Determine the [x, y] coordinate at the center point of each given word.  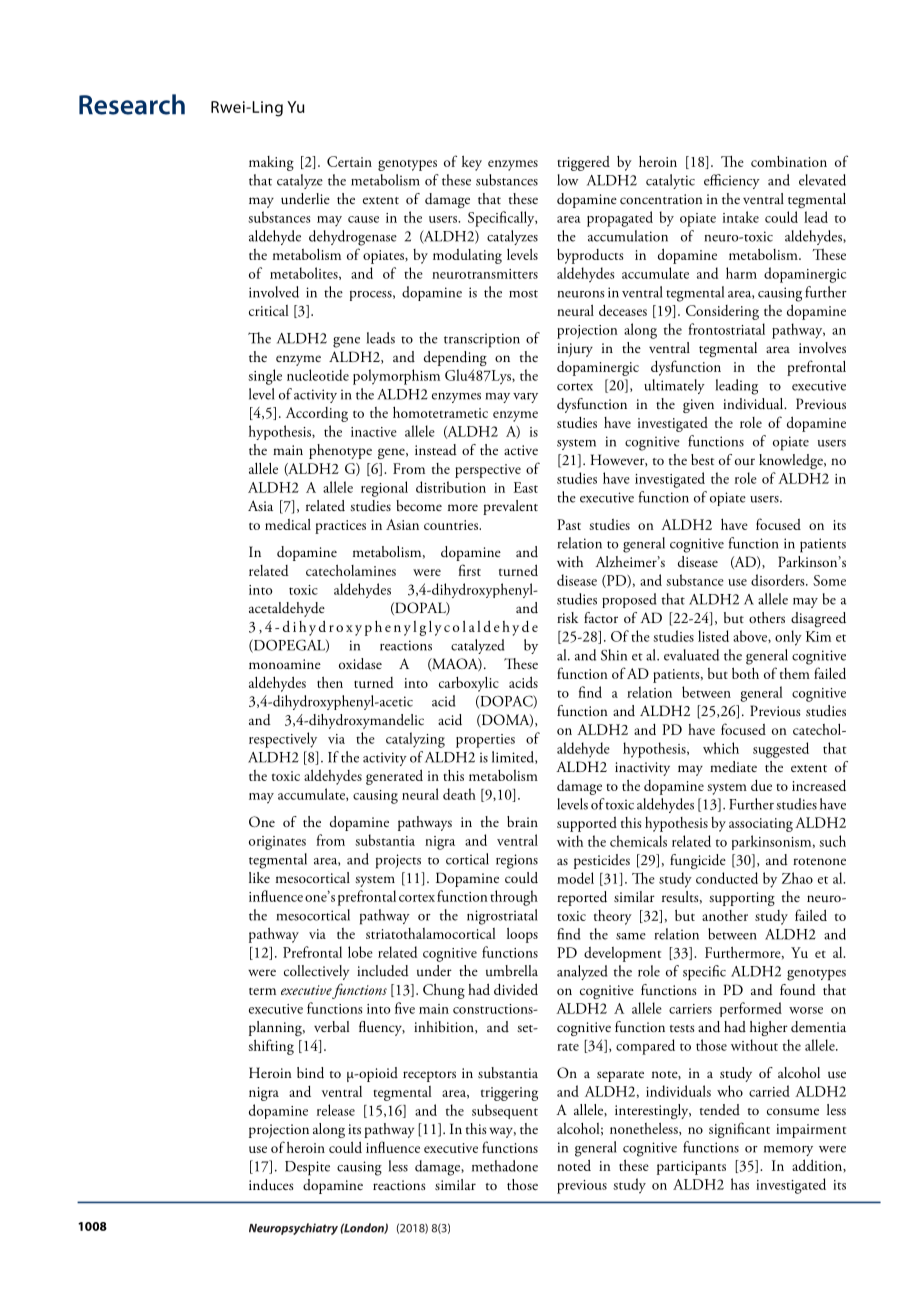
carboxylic [469, 684]
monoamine [285, 664]
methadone [505, 1166]
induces [271, 1185]
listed [713, 636]
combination [789, 161]
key [472, 163]
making [271, 163]
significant [739, 1130]
